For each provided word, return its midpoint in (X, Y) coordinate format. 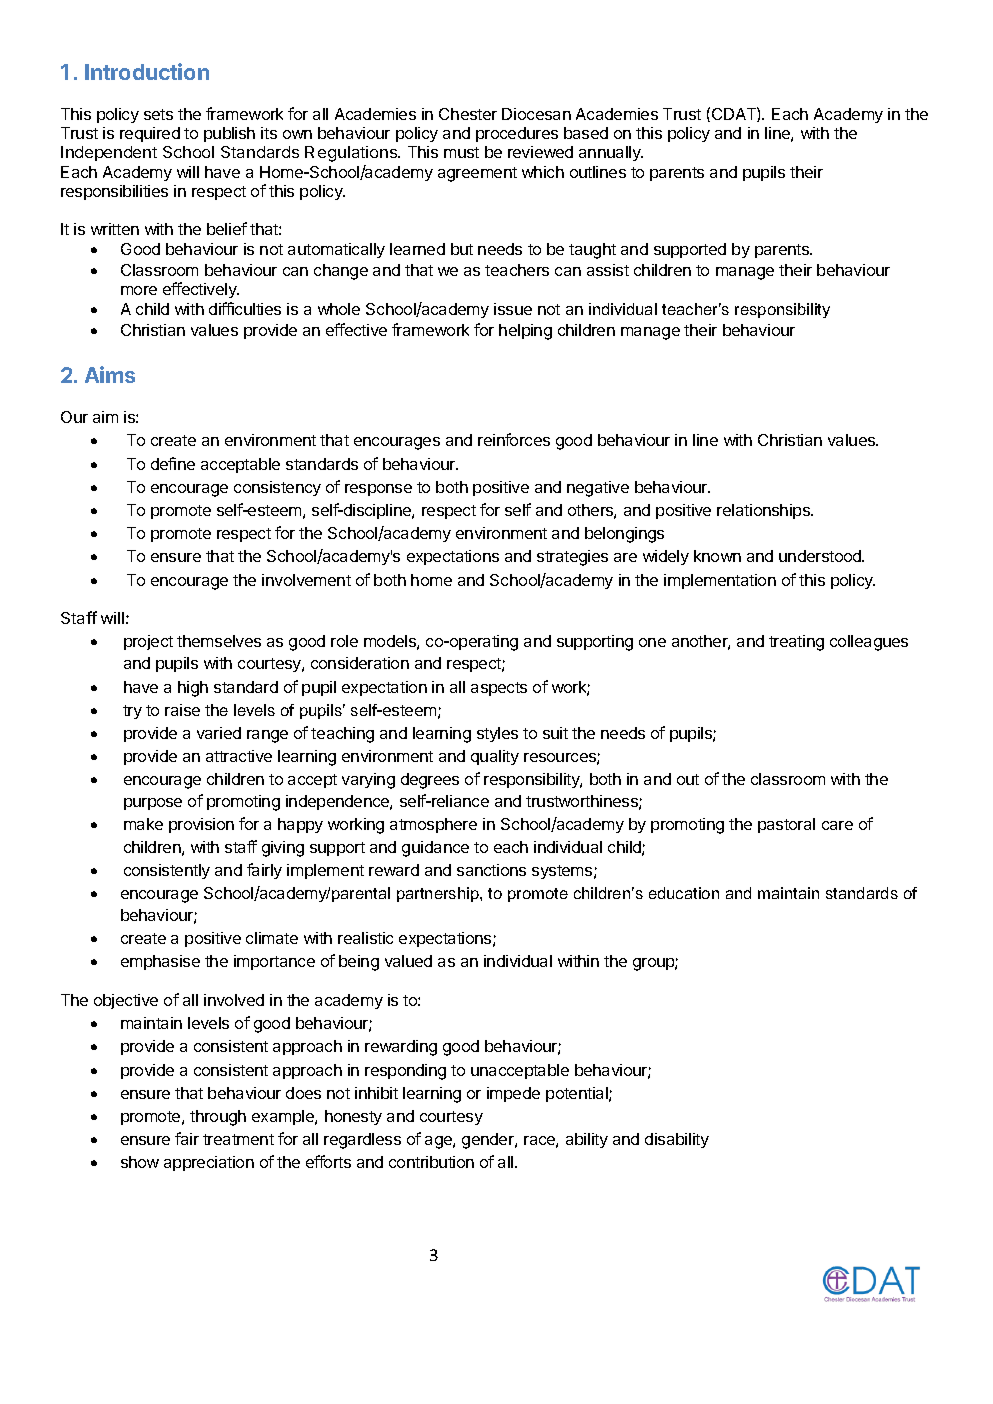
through (218, 1118)
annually (611, 153)
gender (489, 1141)
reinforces (514, 439)
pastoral (786, 825)
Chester (468, 114)
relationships (764, 511)
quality (495, 757)
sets (158, 114)
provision (201, 825)
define (173, 463)
